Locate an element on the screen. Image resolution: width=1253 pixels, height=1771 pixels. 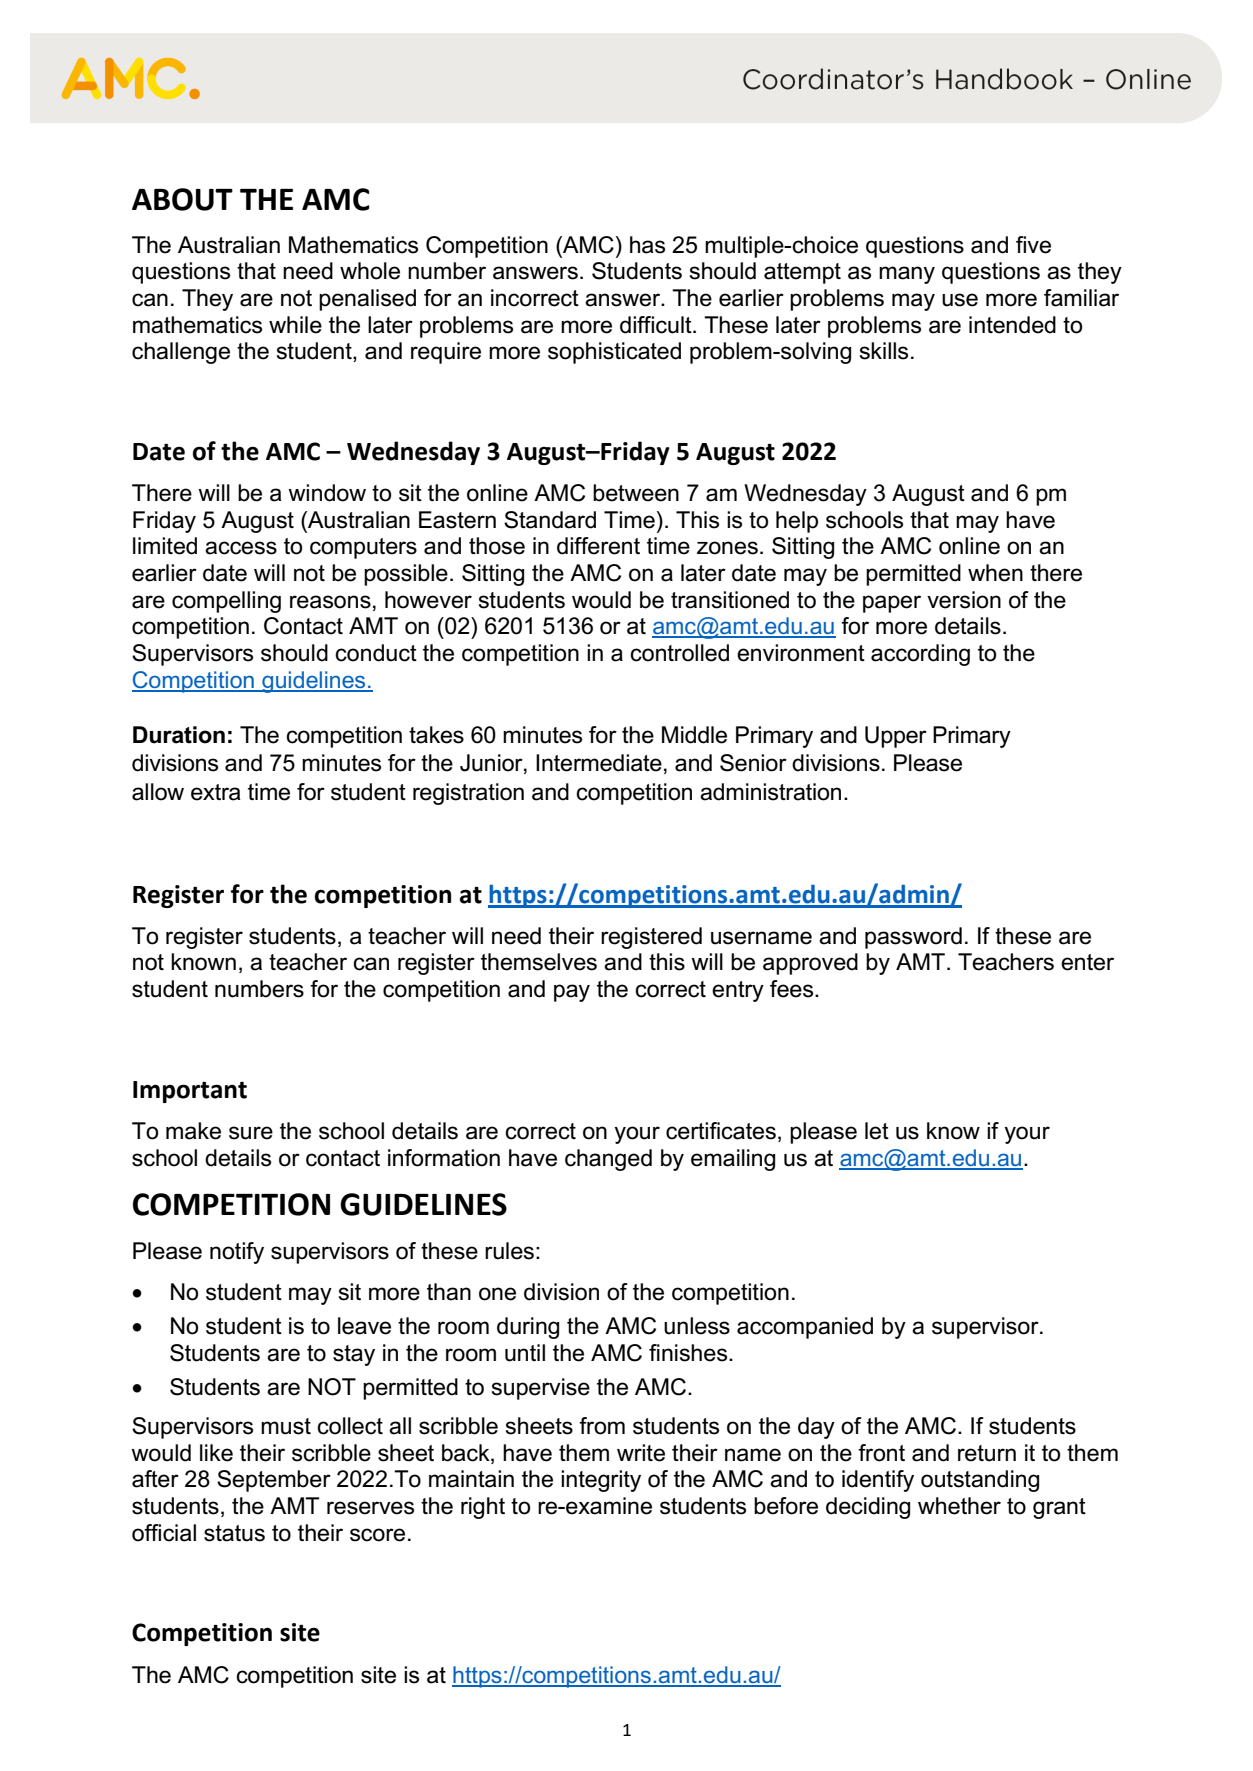
different is located at coordinates (598, 546).
